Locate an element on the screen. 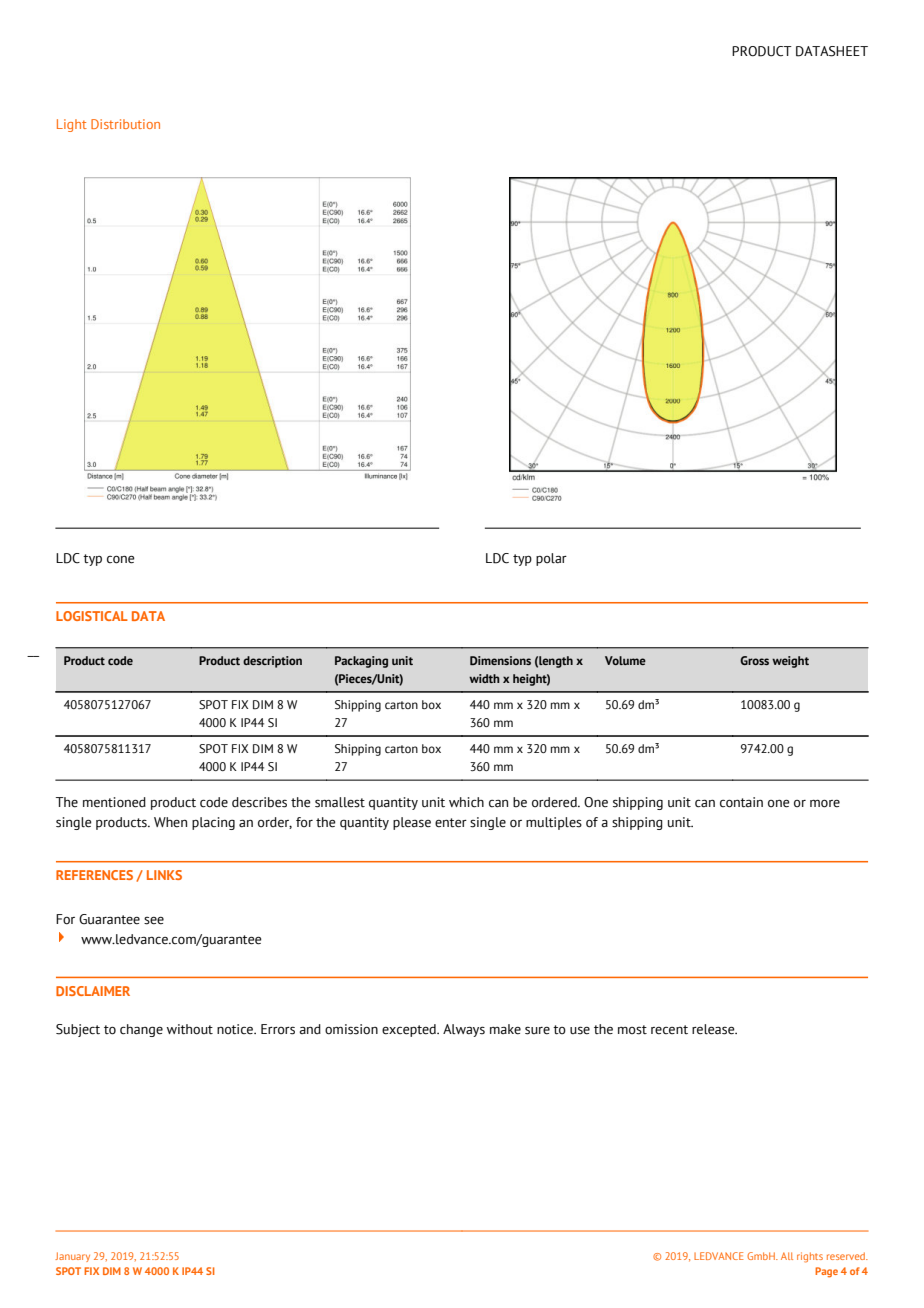 The image size is (924, 1308). description is located at coordinates (272, 662).
